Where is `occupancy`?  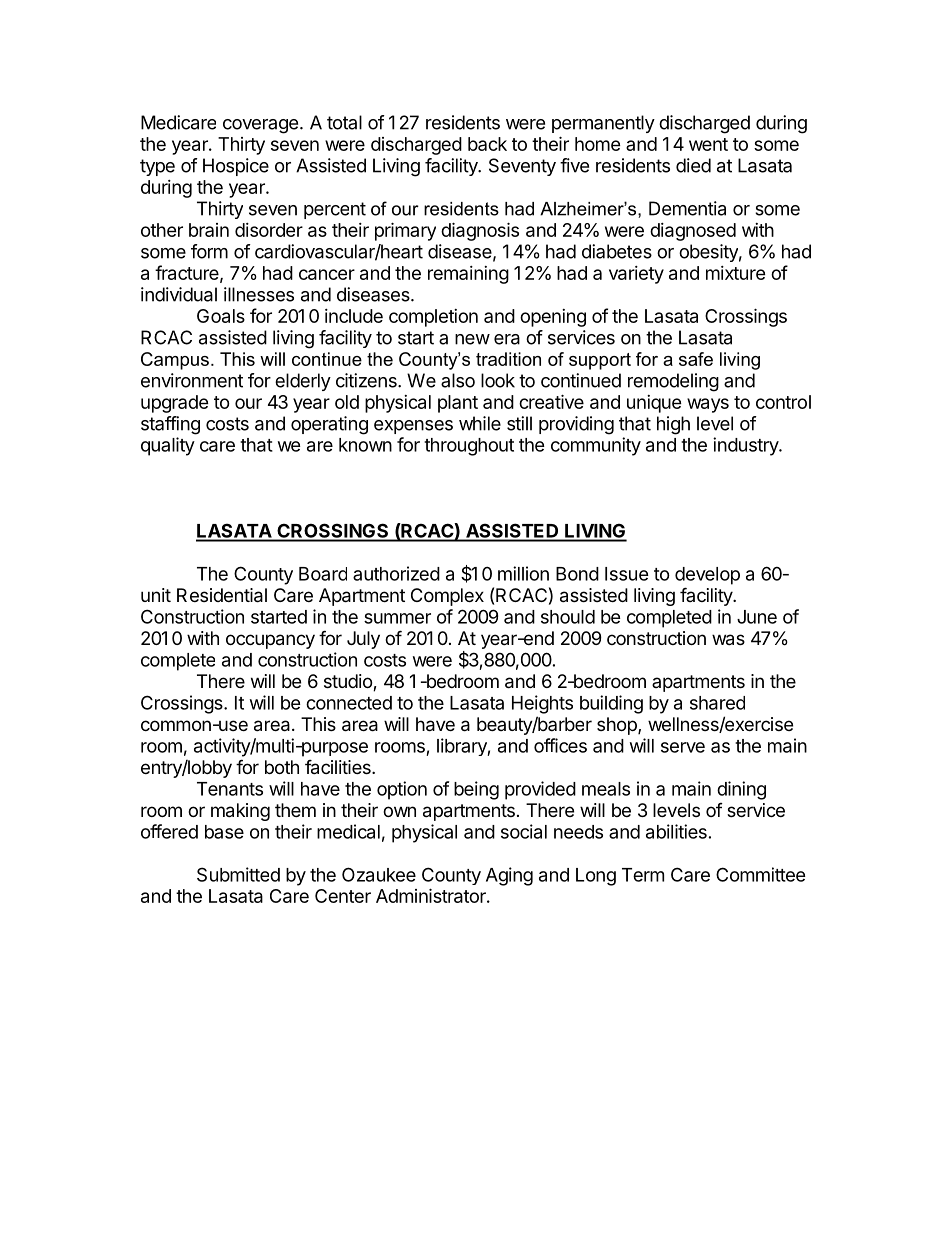 occupancy is located at coordinates (270, 641).
